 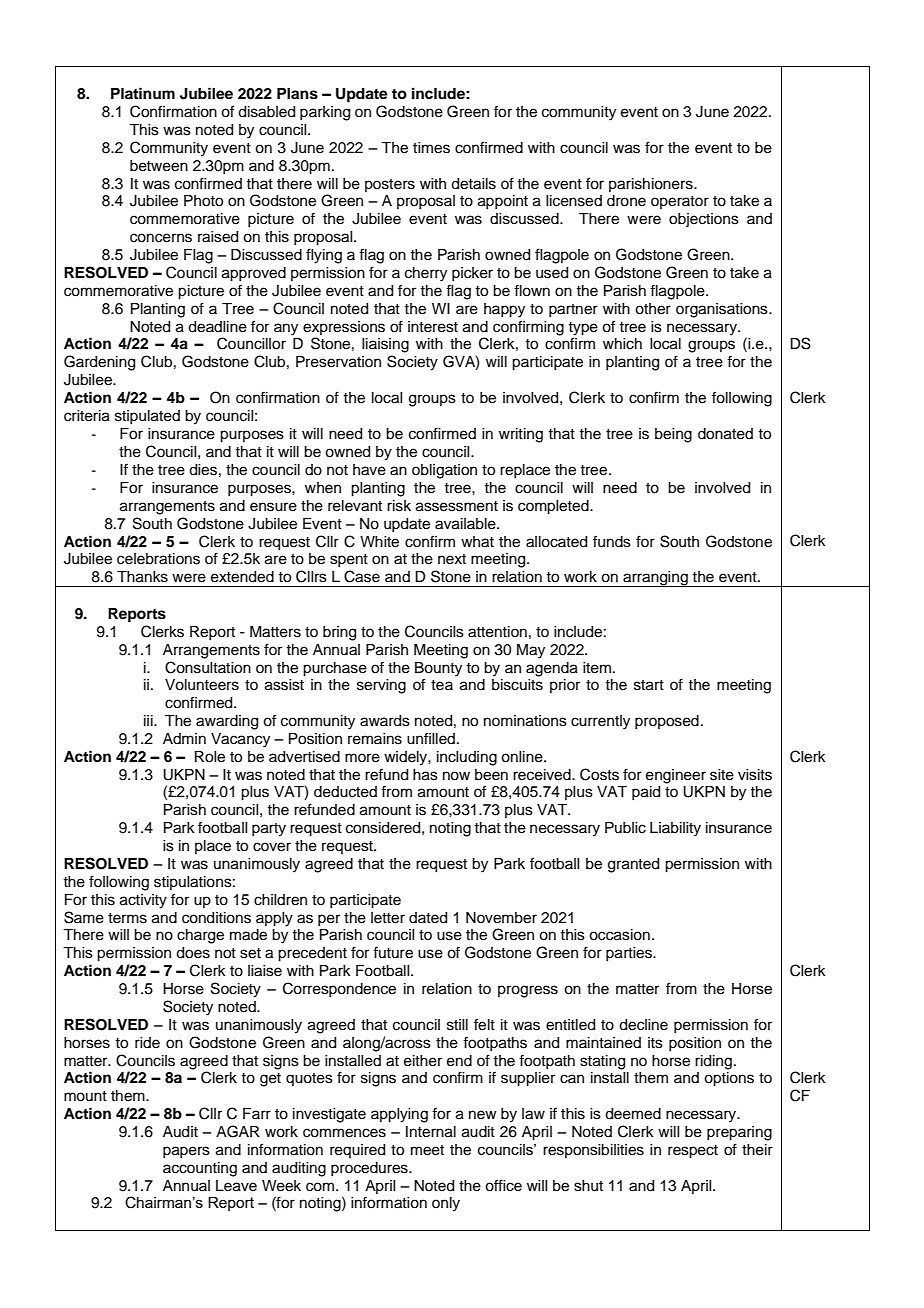 I want to click on times, so click(x=431, y=148).
